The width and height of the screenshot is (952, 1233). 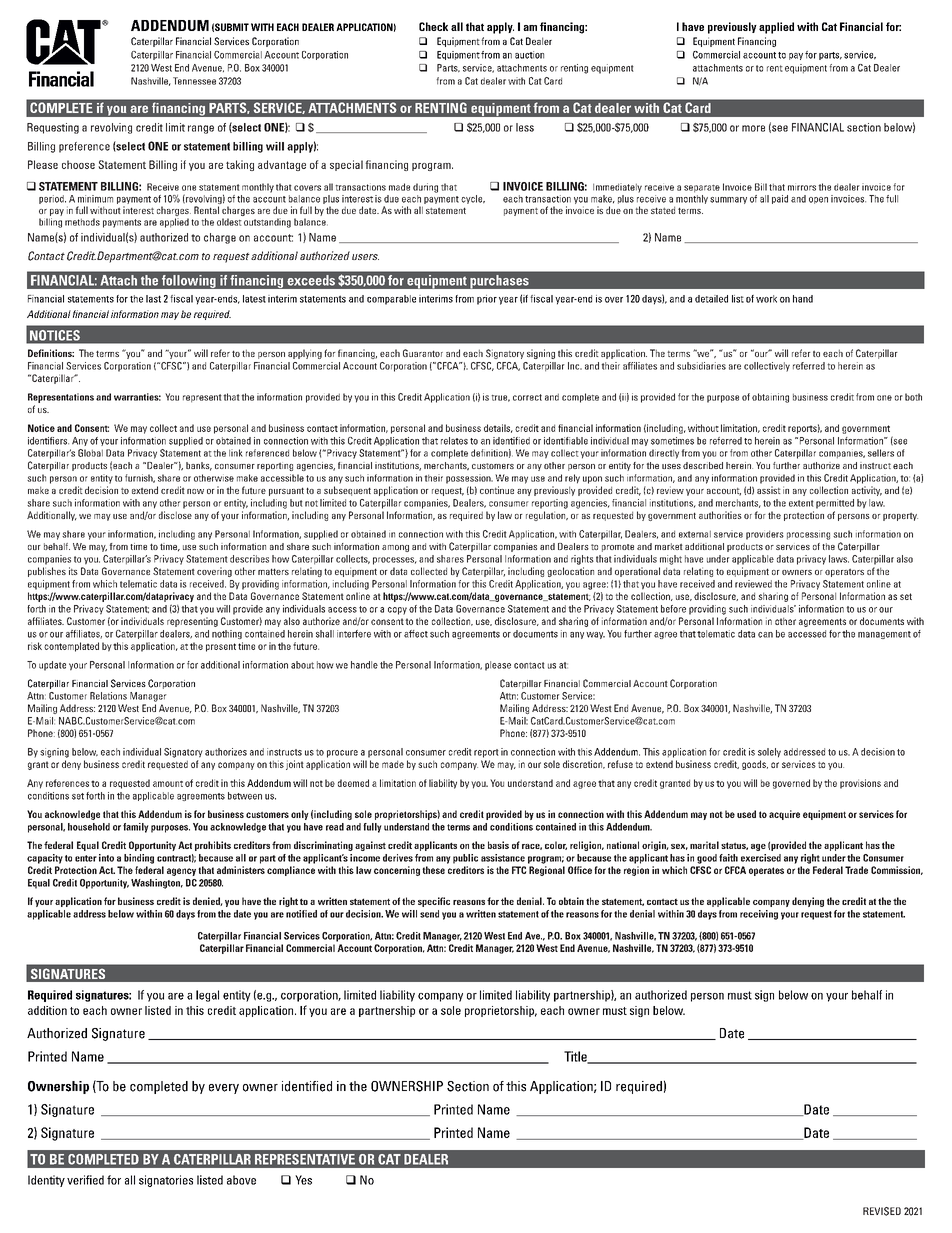 I want to click on verified, so click(x=85, y=1180).
